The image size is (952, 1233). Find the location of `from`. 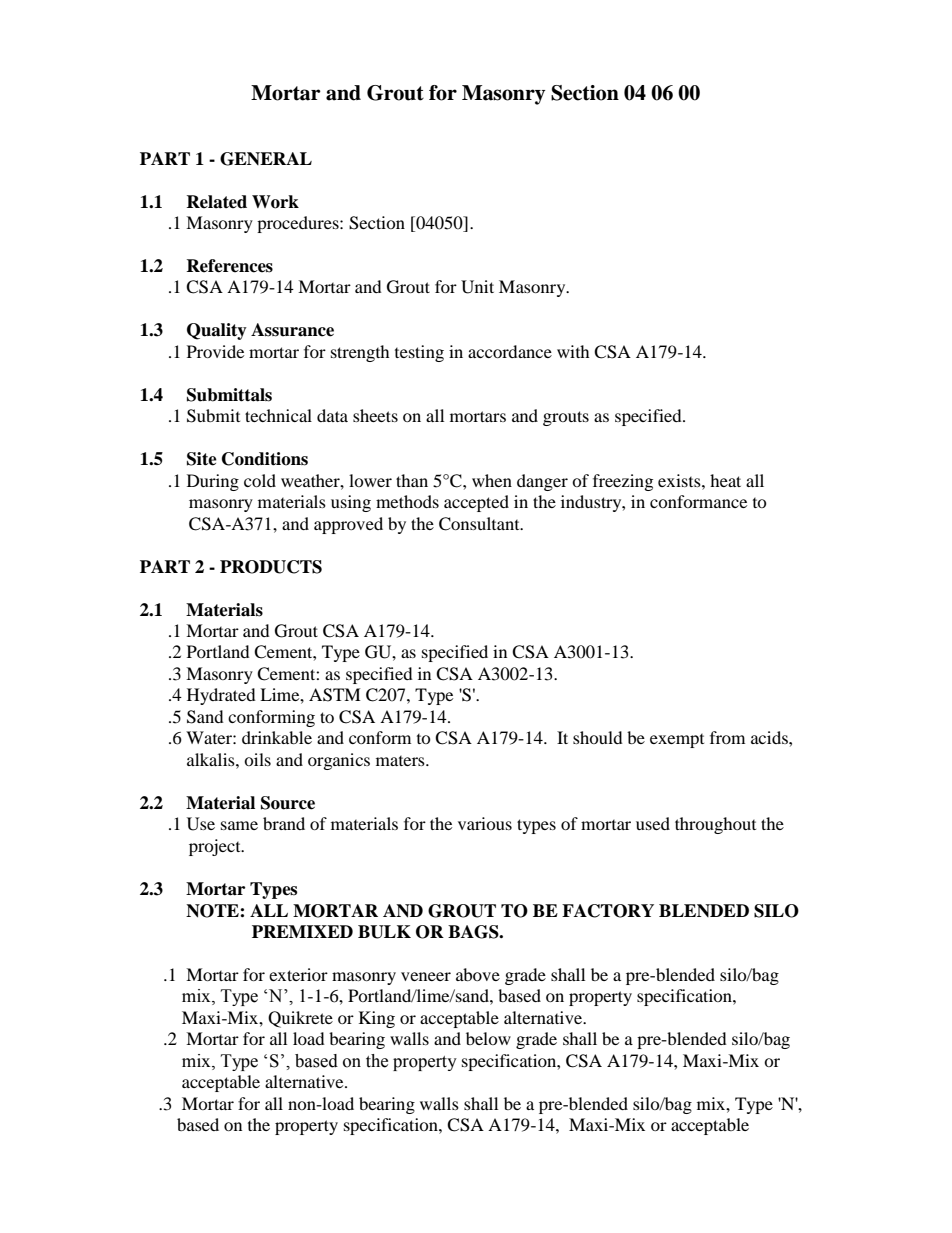

from is located at coordinates (727, 737).
